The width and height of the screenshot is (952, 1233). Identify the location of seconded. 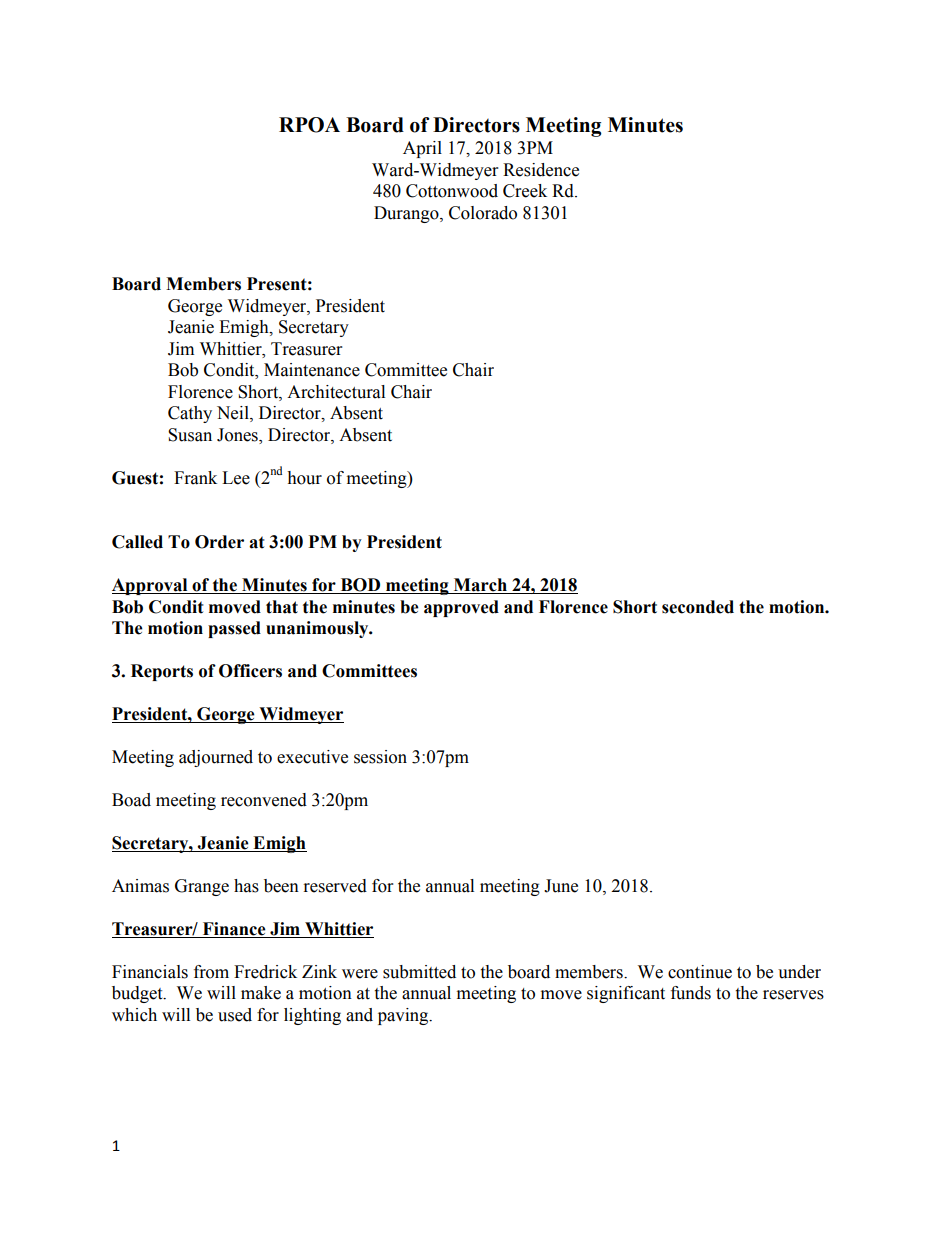
(698, 607).
